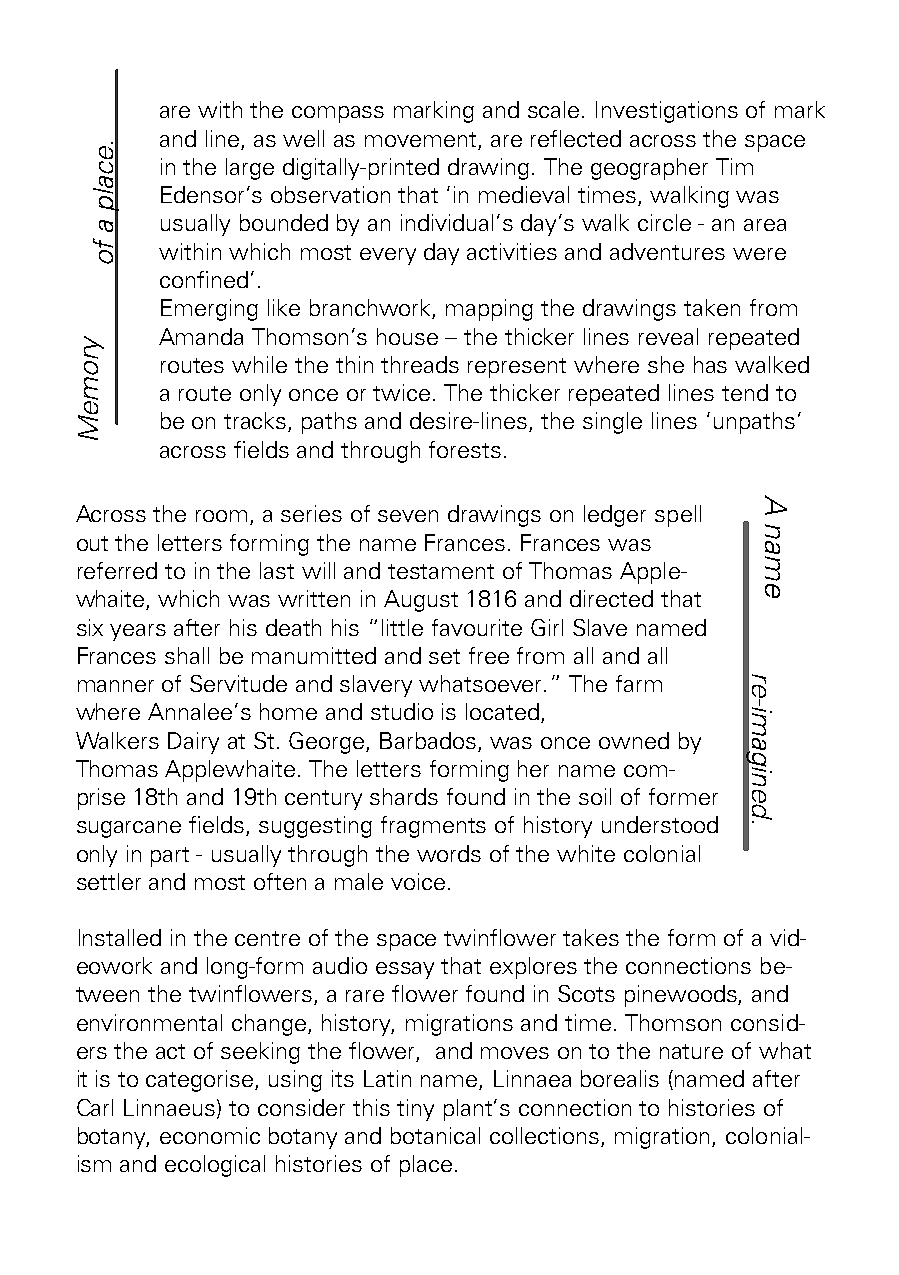 The width and height of the screenshot is (899, 1275). What do you see at coordinates (171, 1108) in the screenshot?
I see `Linnaeus` at bounding box center [171, 1108].
